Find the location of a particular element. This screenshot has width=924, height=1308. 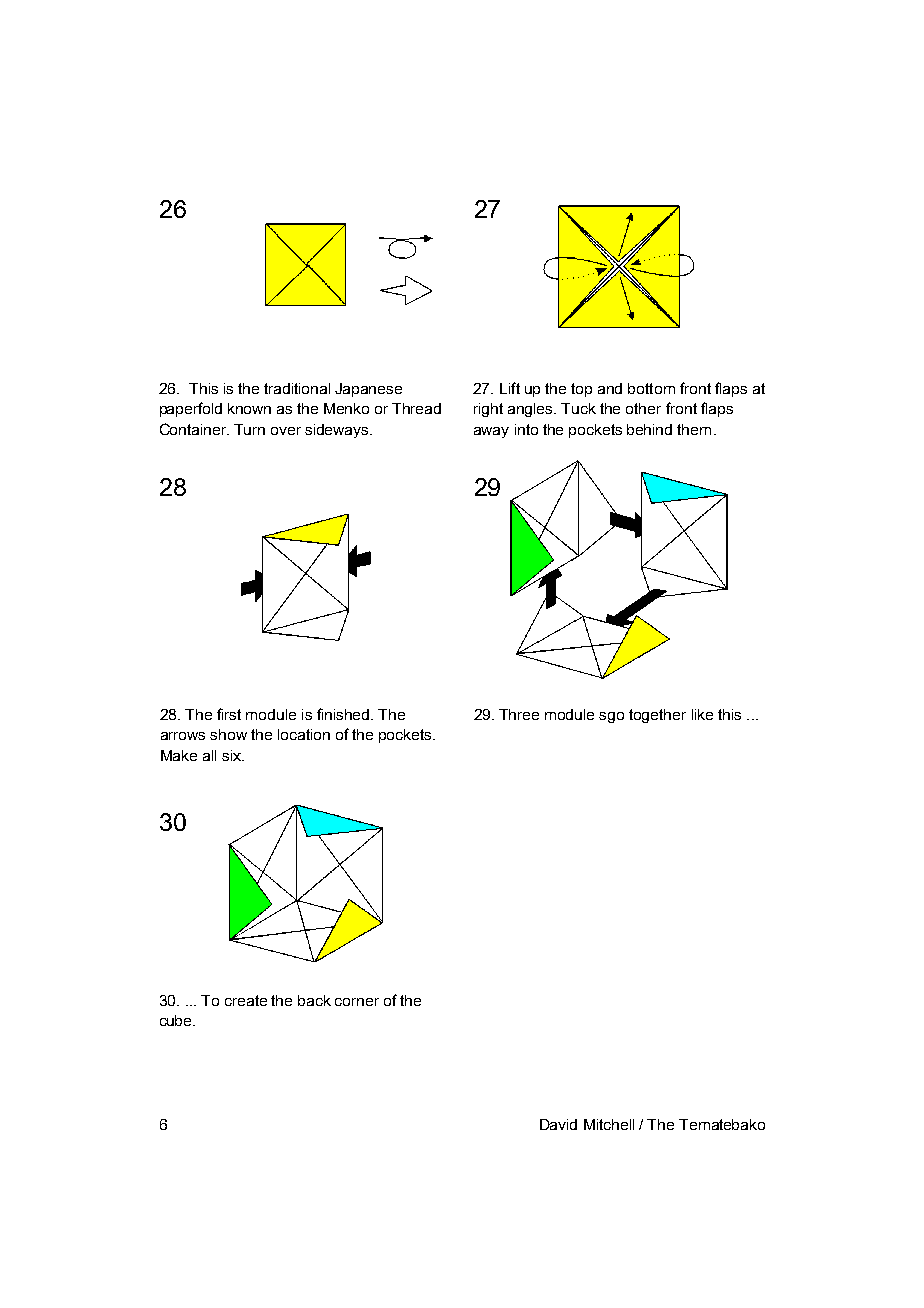

Mitchell is located at coordinates (609, 1124).
